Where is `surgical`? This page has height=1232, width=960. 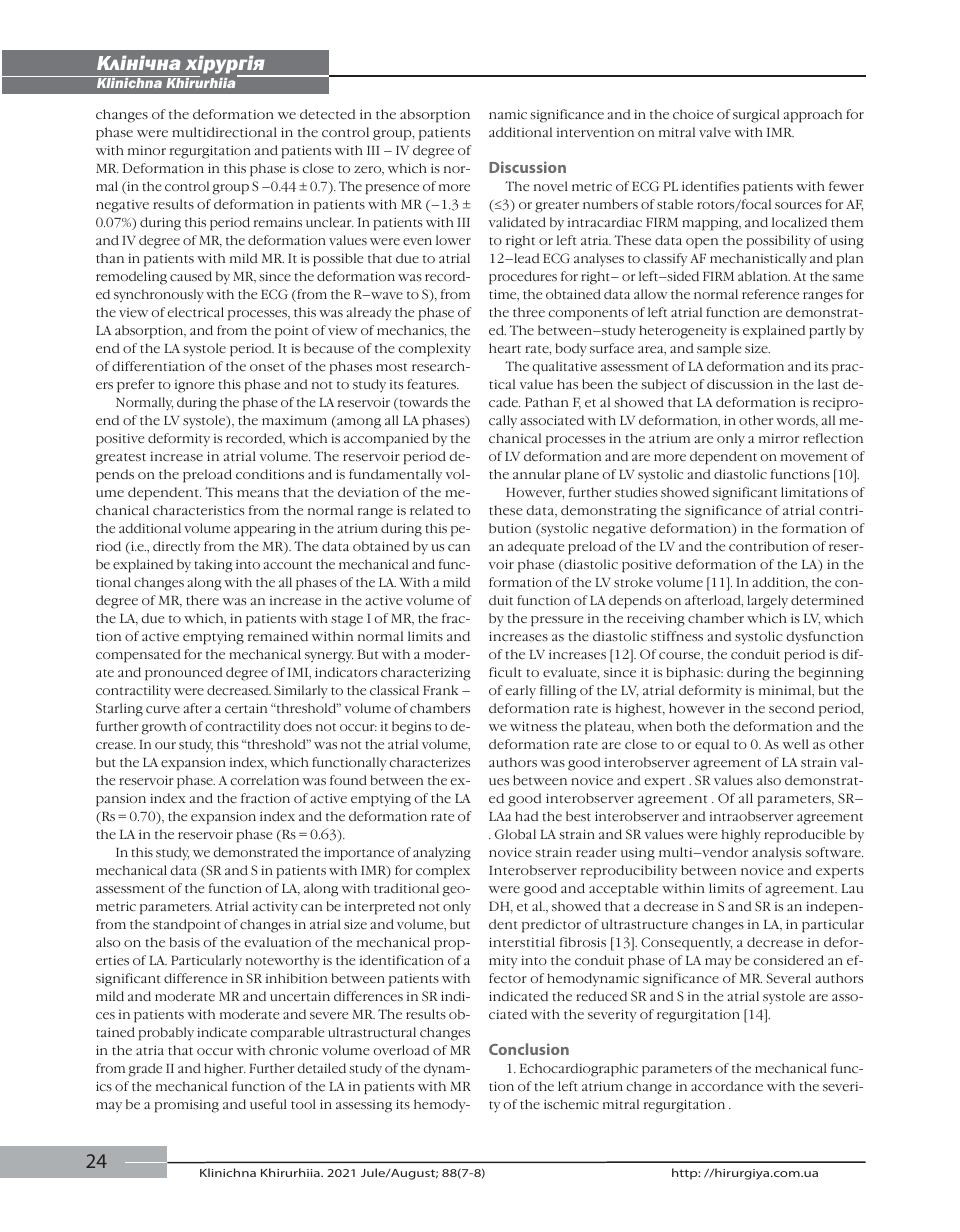
surgical is located at coordinates (756, 116).
